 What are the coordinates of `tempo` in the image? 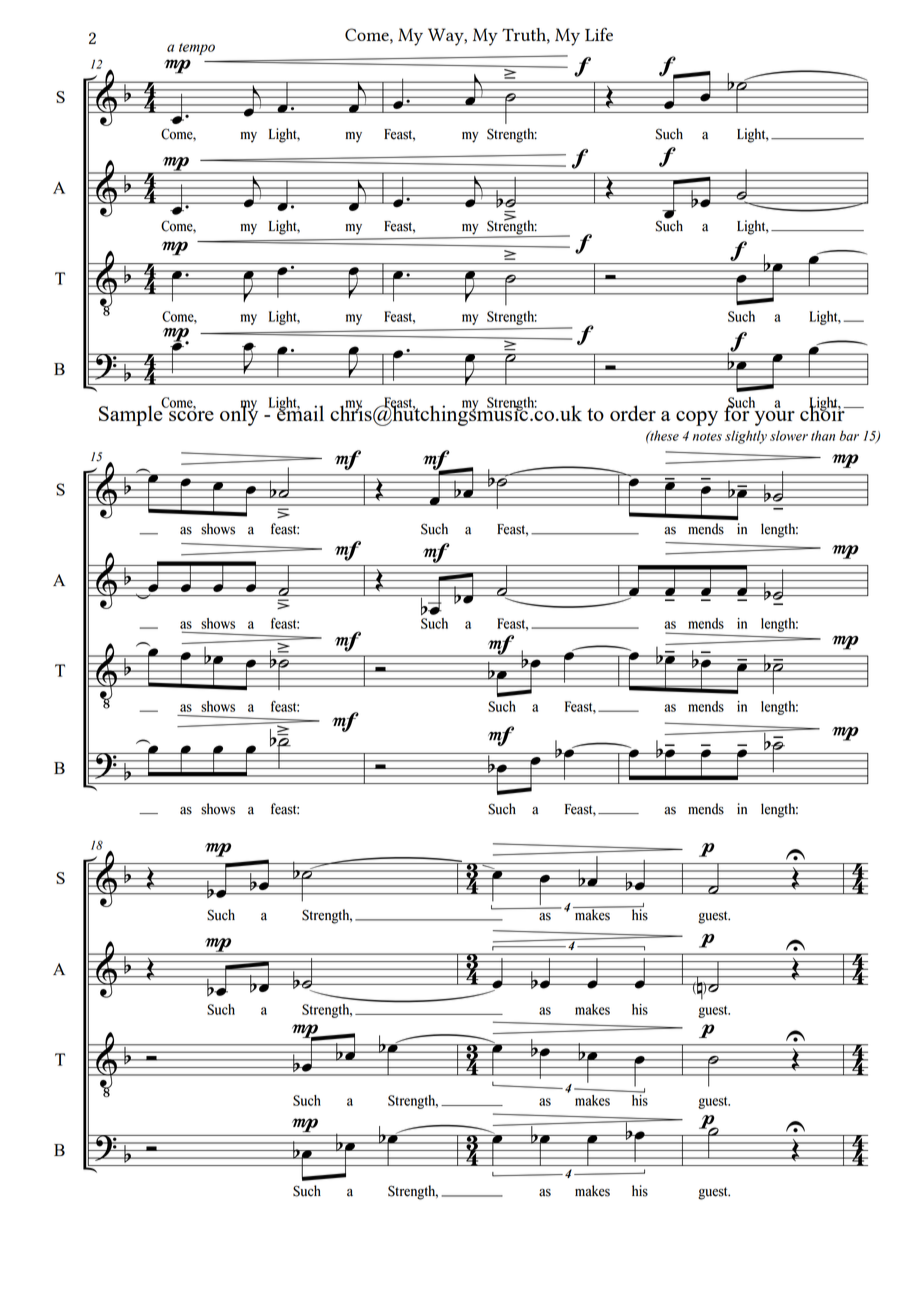 It's located at (197, 49).
